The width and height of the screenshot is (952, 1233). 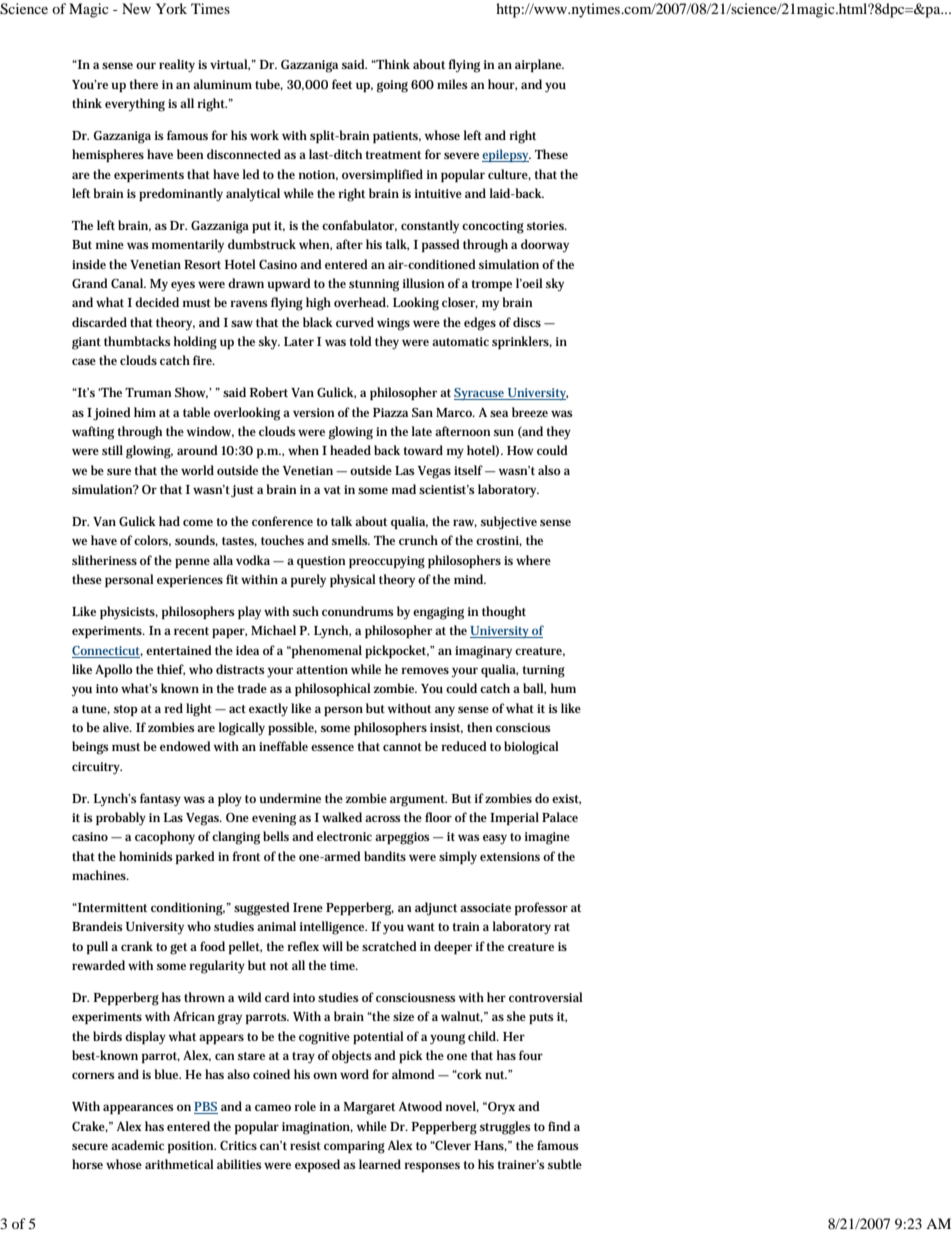 What do you see at coordinates (527, 322) in the screenshot?
I see `discs` at bounding box center [527, 322].
